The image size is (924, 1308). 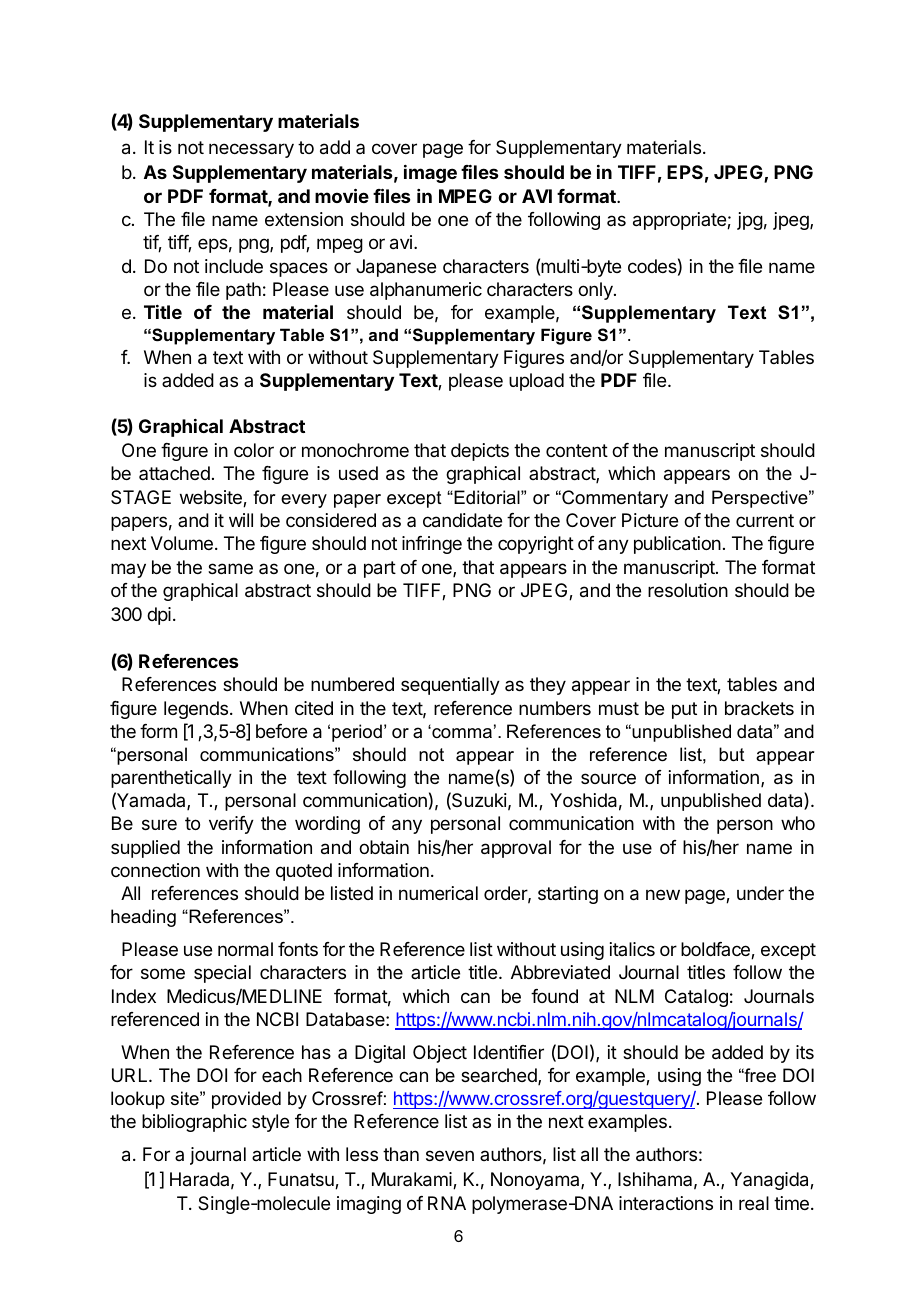 What do you see at coordinates (430, 174) in the image?
I see `image` at bounding box center [430, 174].
